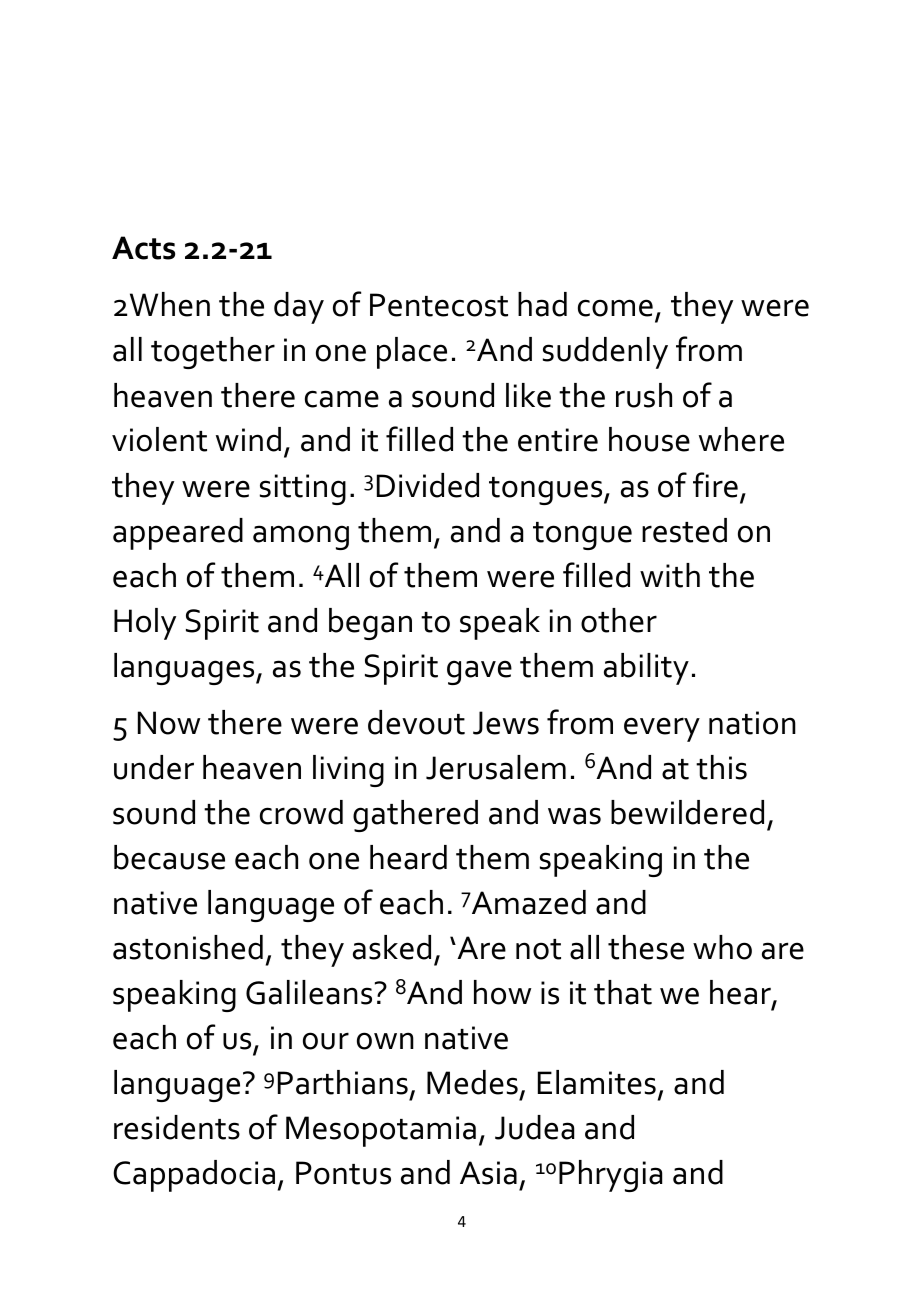 The image size is (924, 1308). I want to click on Acts, so click(143, 248).
